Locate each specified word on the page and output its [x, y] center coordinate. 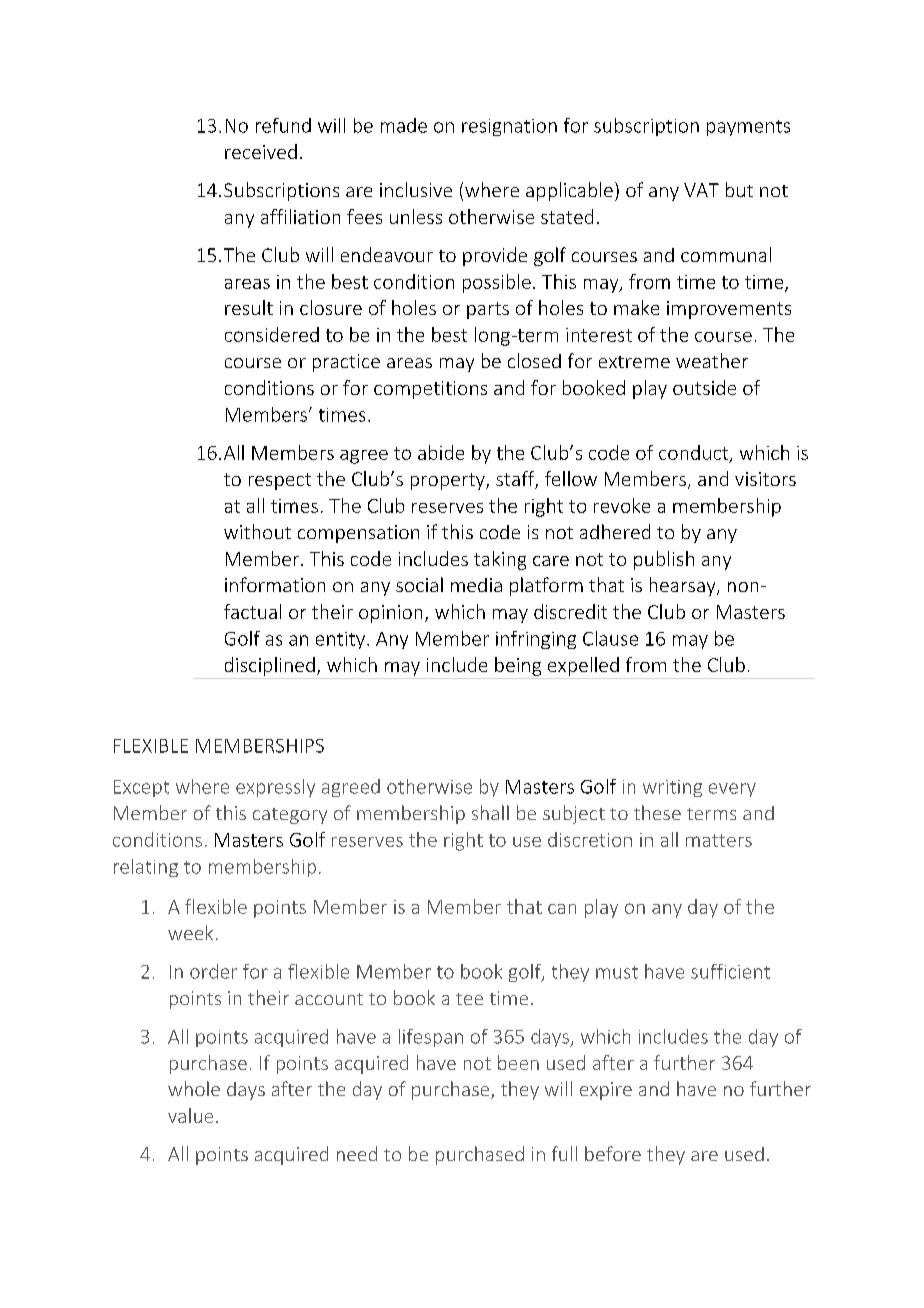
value [190, 1115]
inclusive [416, 189]
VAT [701, 190]
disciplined [270, 666]
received [261, 151]
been [518, 1062]
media [476, 585]
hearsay [684, 586]
